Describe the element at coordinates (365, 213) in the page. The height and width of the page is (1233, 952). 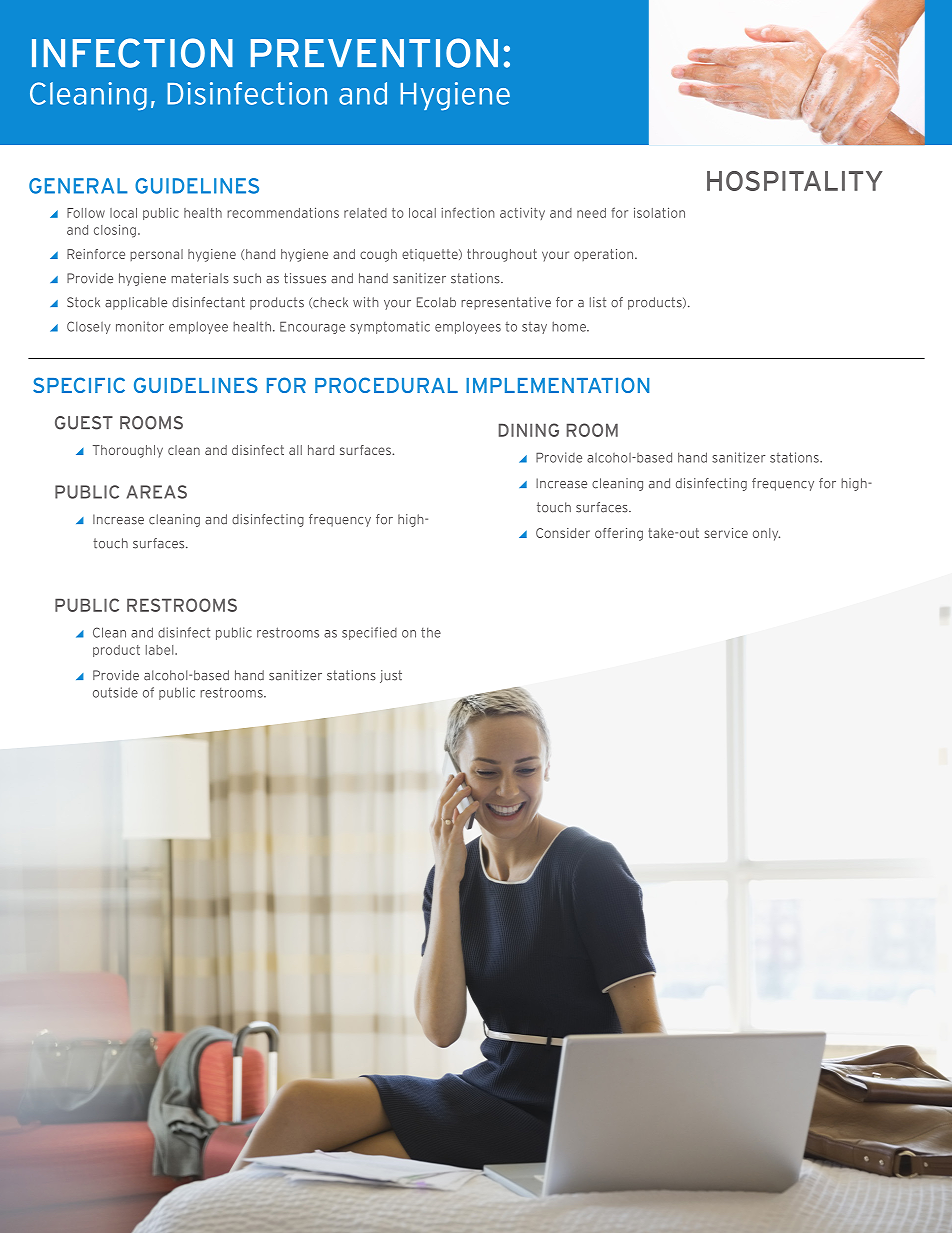
I see `related` at that location.
